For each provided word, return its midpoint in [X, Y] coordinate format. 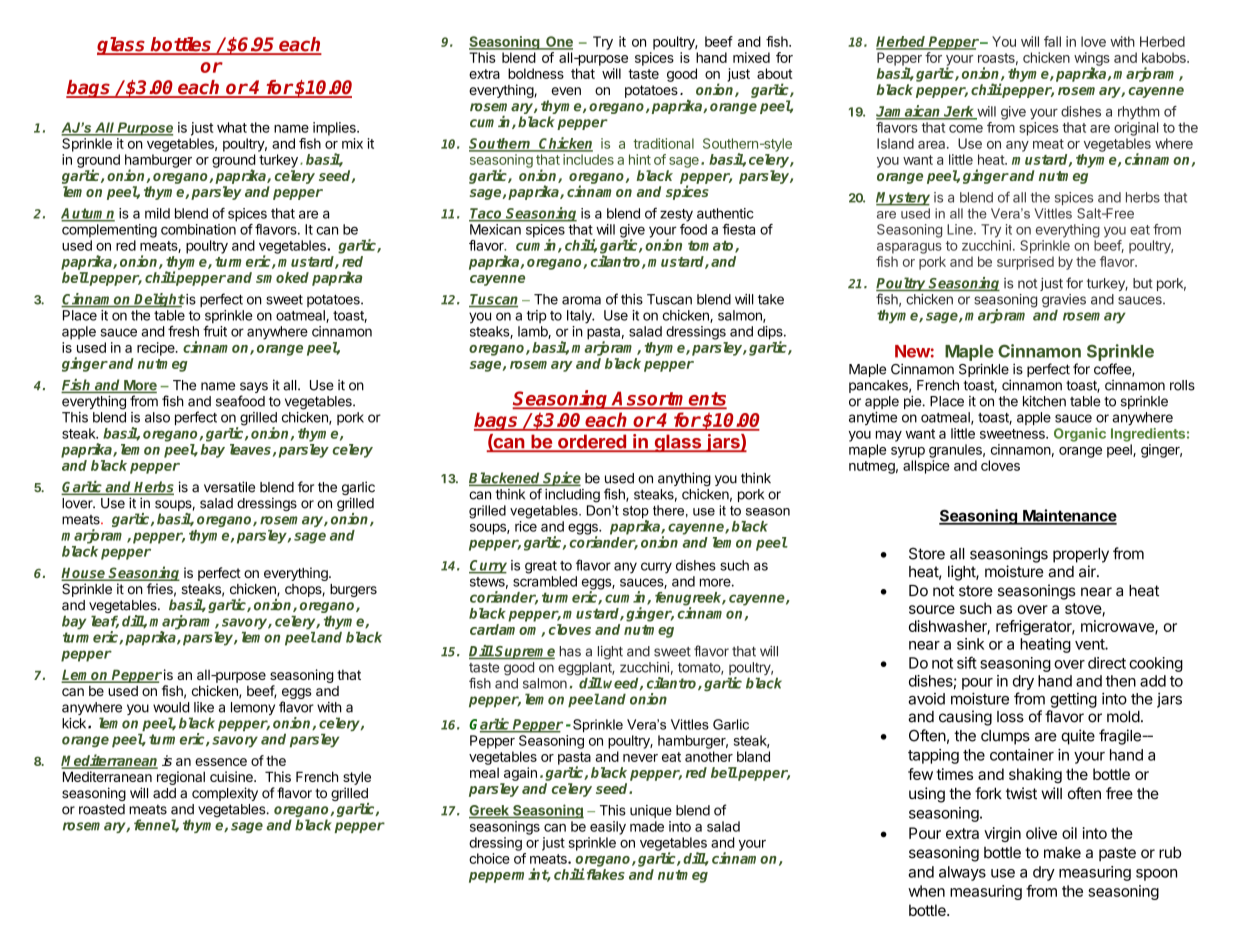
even [566, 91]
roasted [102, 809]
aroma [581, 300]
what [232, 127]
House [84, 574]
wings [1092, 60]
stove [1084, 610]
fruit [215, 331]
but [1143, 283]
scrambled [545, 581]
